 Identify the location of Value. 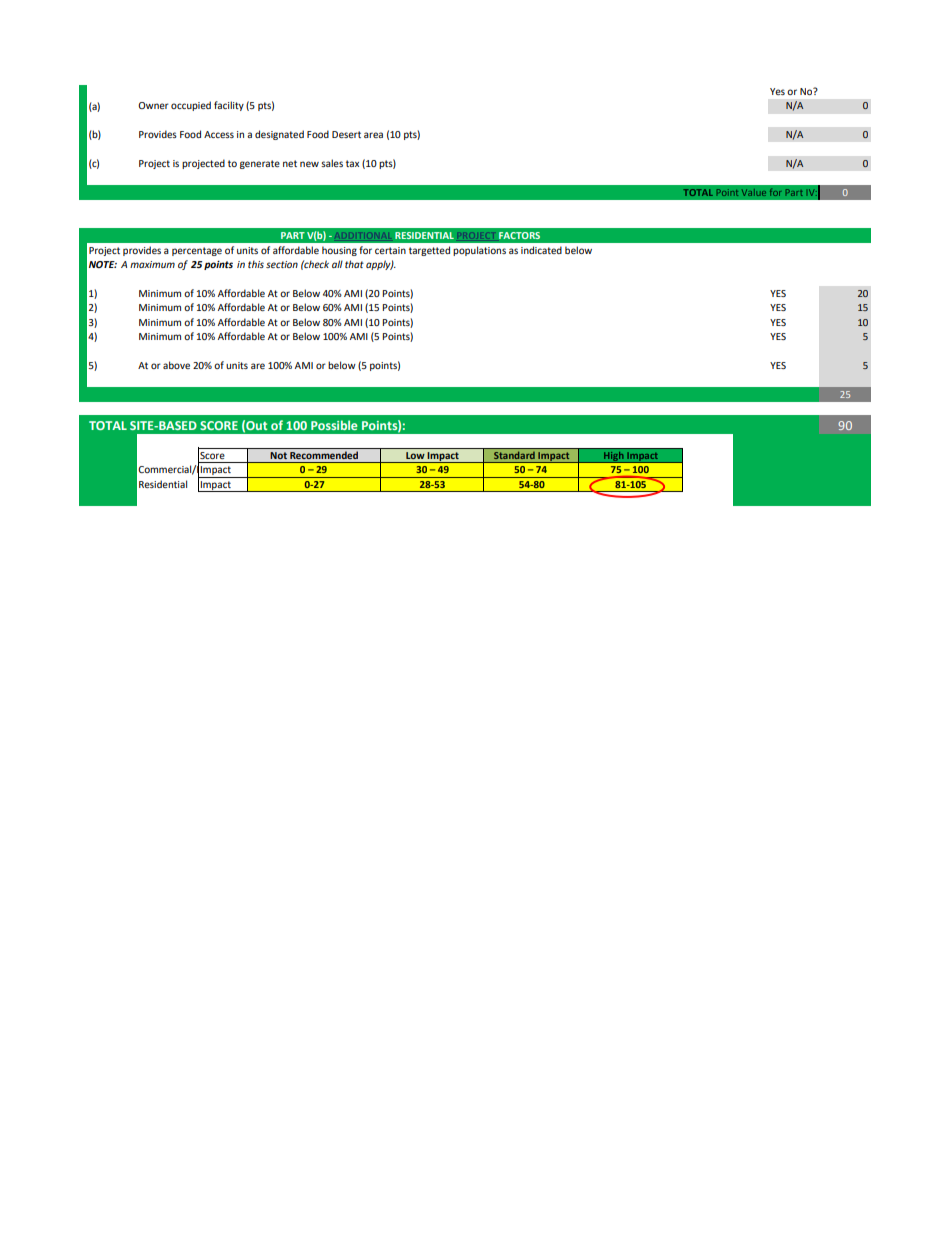
(754, 192).
